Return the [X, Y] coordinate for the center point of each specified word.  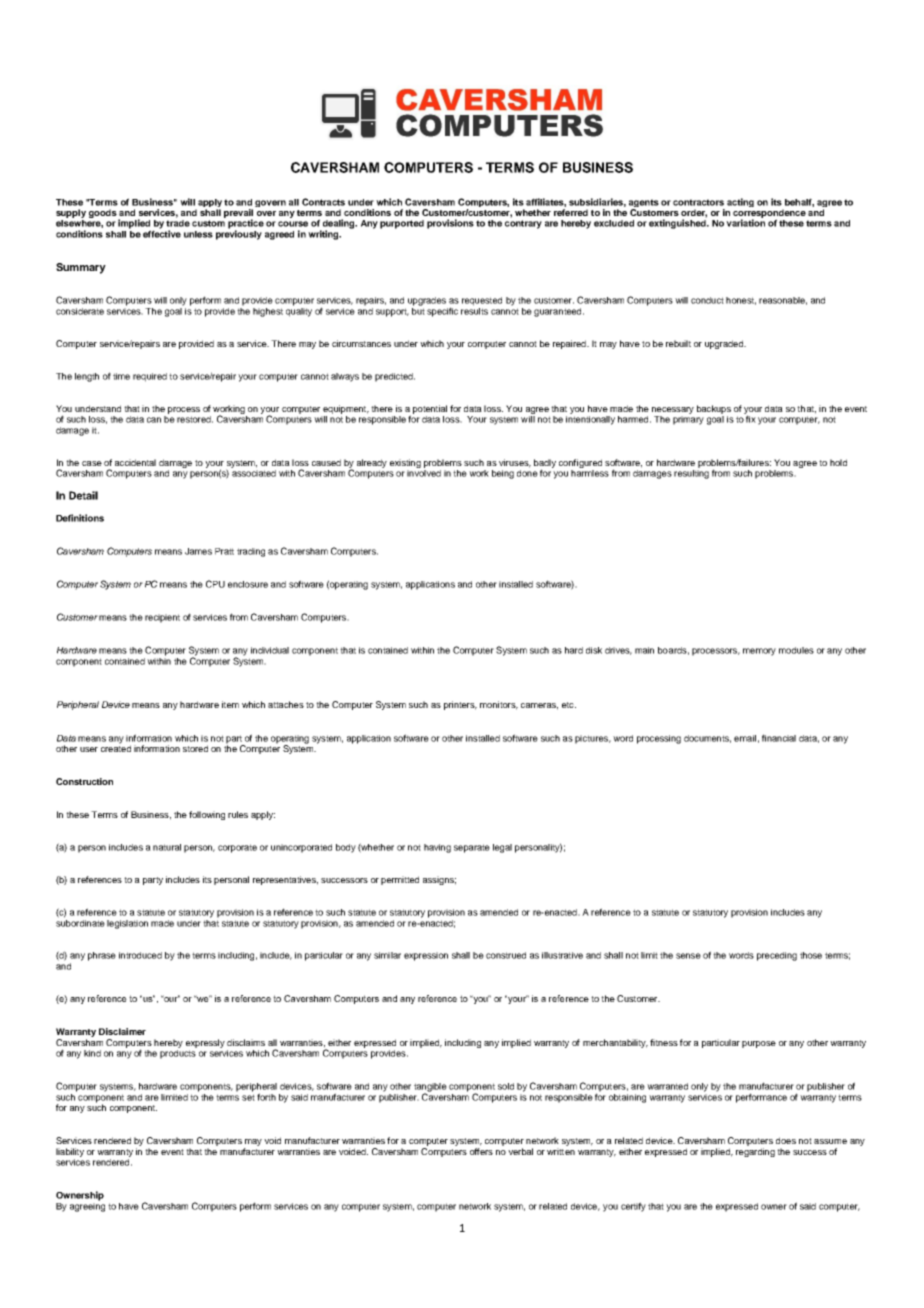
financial [779, 738]
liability [70, 1152]
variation [745, 223]
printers [460, 705]
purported [402, 224]
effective [162, 233]
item [230, 704]
